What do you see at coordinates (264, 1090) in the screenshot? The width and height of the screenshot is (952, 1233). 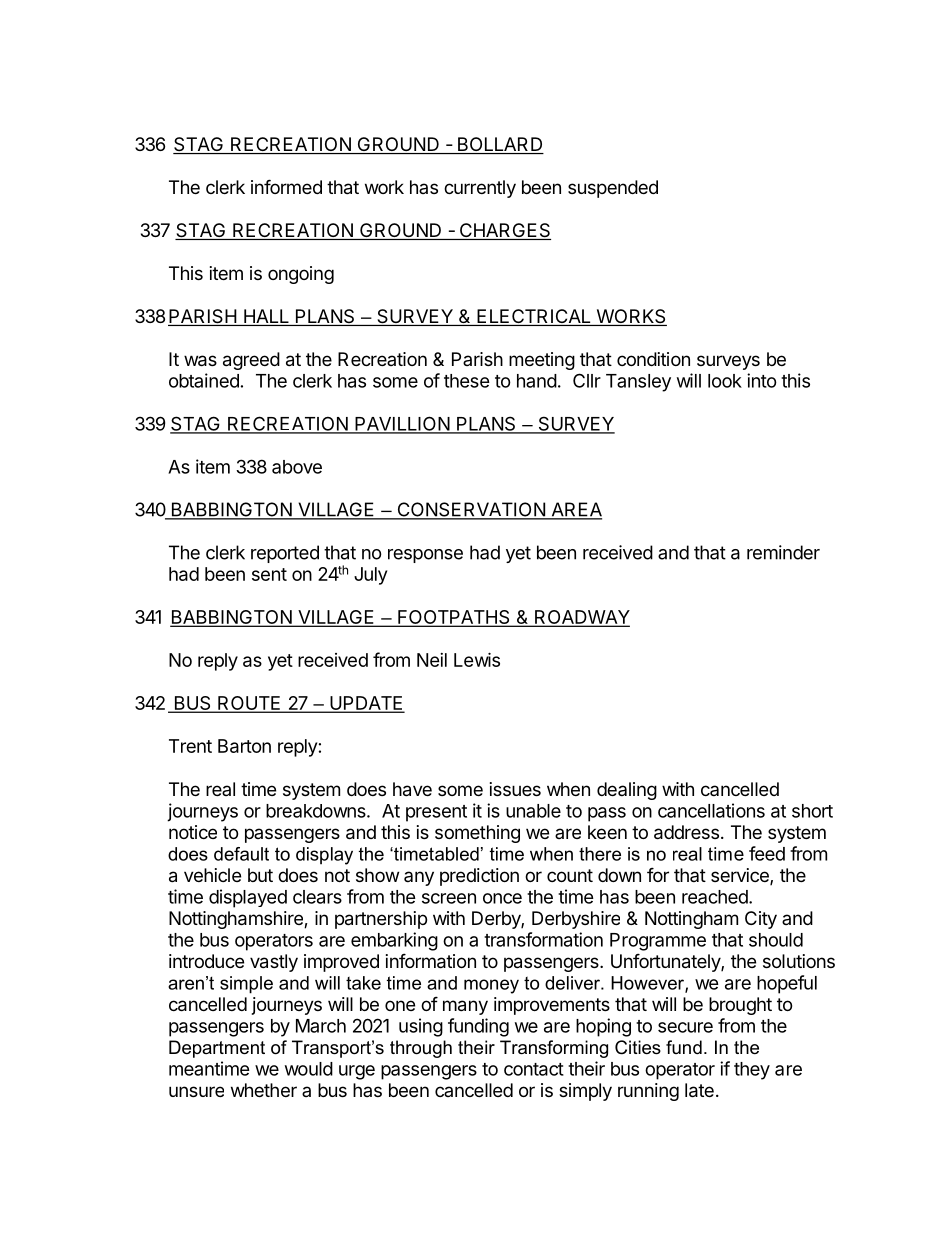 I see `whether` at bounding box center [264, 1090].
